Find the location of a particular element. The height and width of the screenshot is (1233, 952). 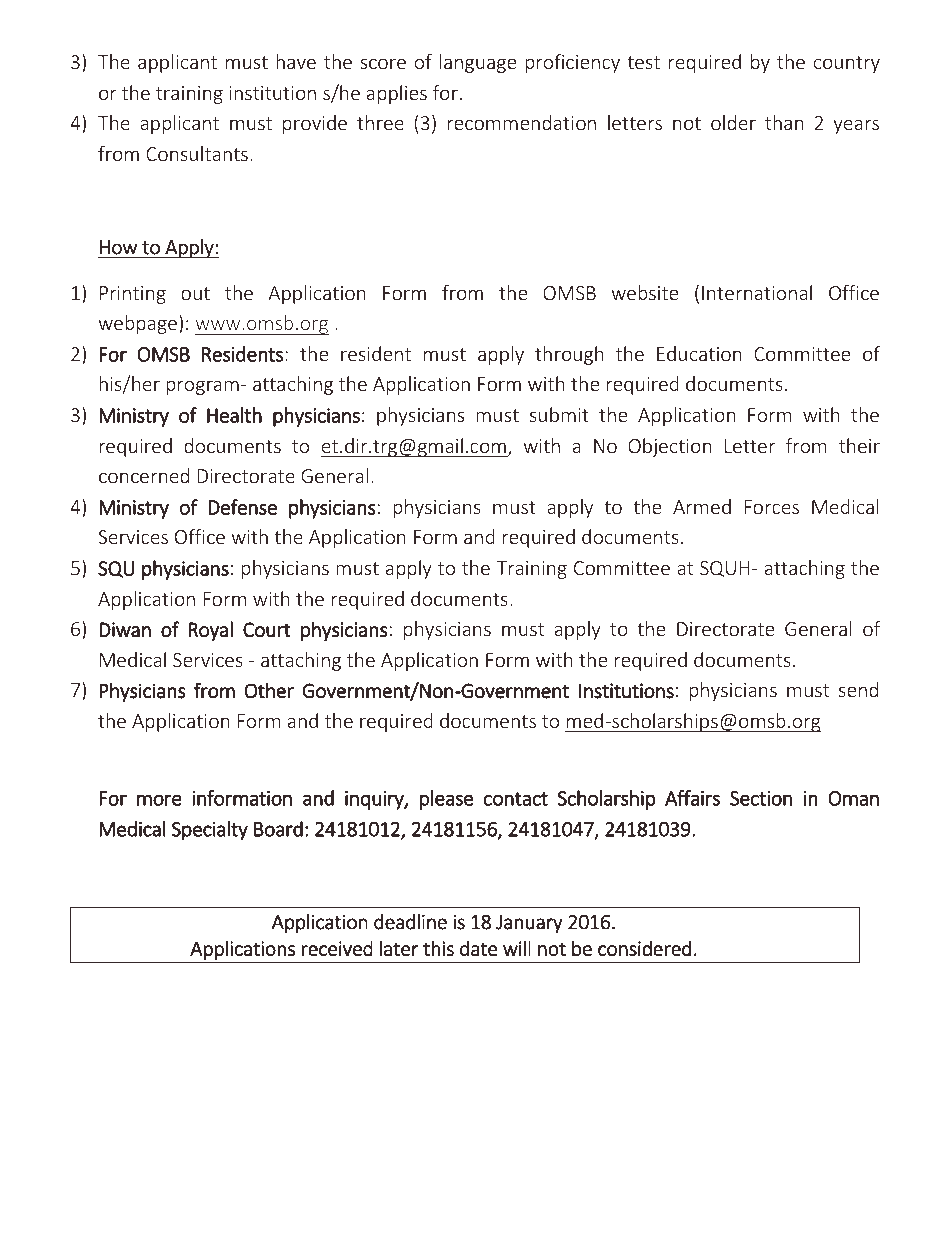

Defense is located at coordinates (242, 507).
